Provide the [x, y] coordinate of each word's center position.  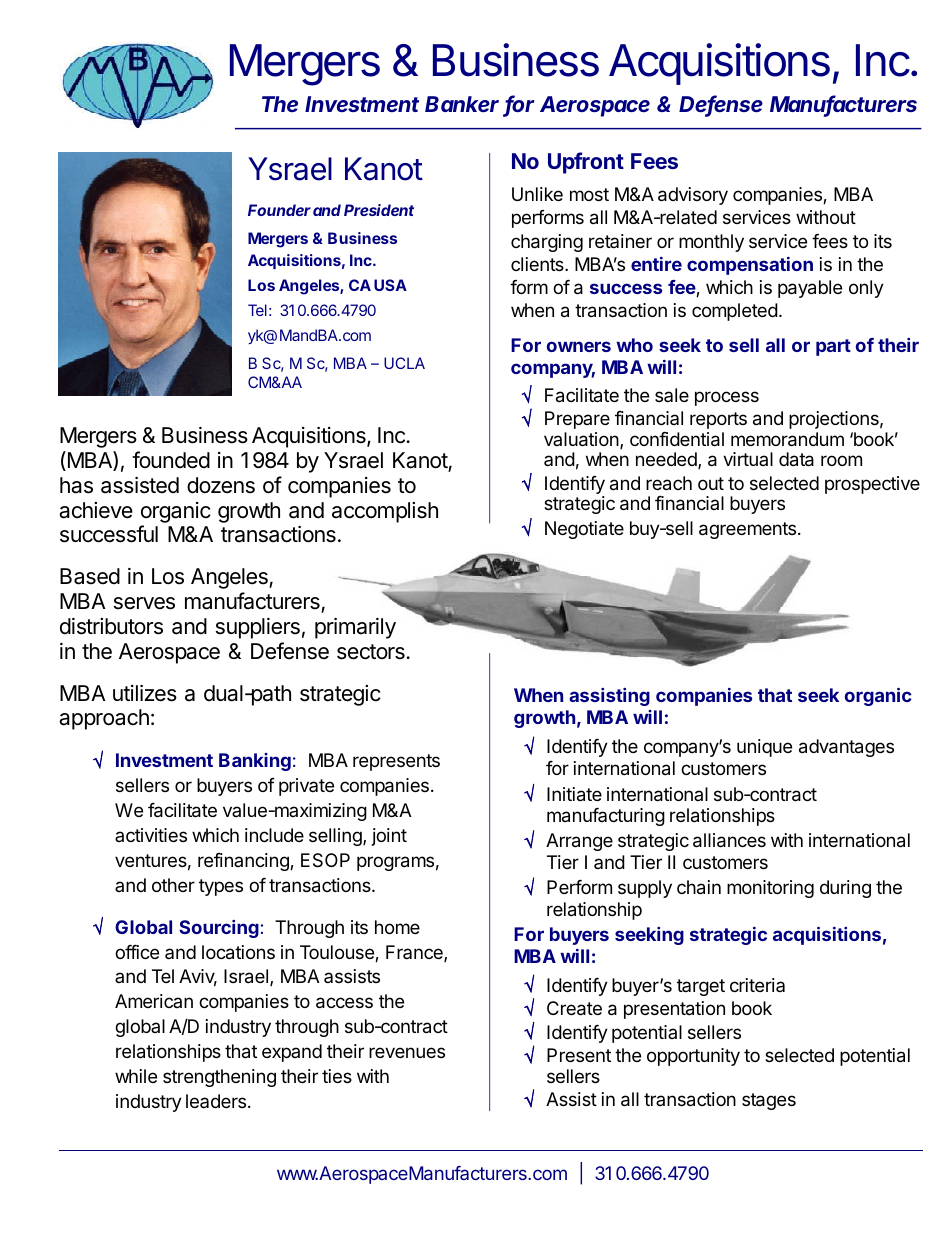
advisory [693, 196]
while [136, 1076]
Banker [462, 104]
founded [171, 460]
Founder [279, 210]
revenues [407, 1052]
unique [764, 748]
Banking [255, 762]
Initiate [574, 794]
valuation [581, 439]
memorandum [787, 439]
